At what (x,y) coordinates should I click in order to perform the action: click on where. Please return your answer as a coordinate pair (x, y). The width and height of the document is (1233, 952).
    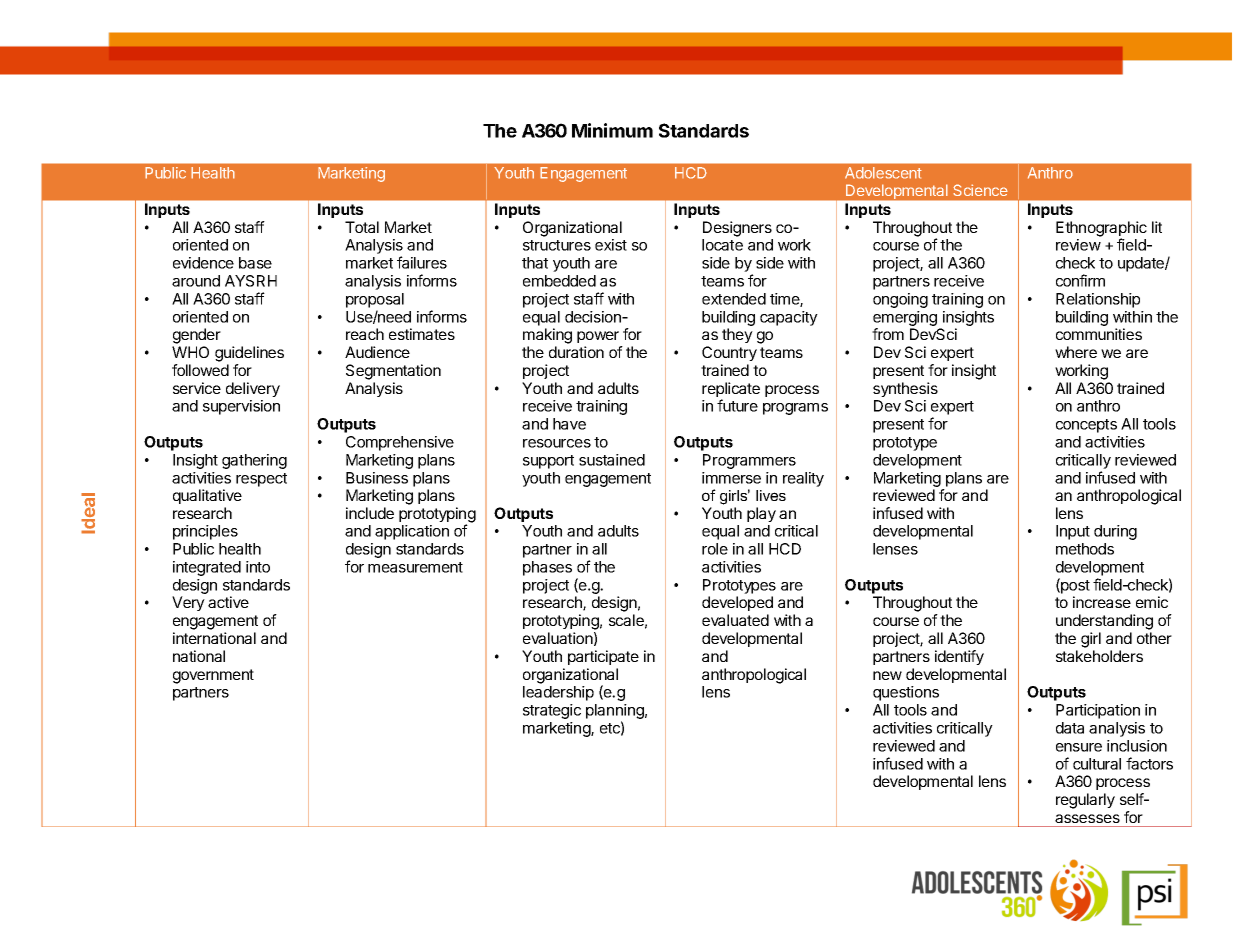
    Looking at the image, I should click on (1076, 352).
